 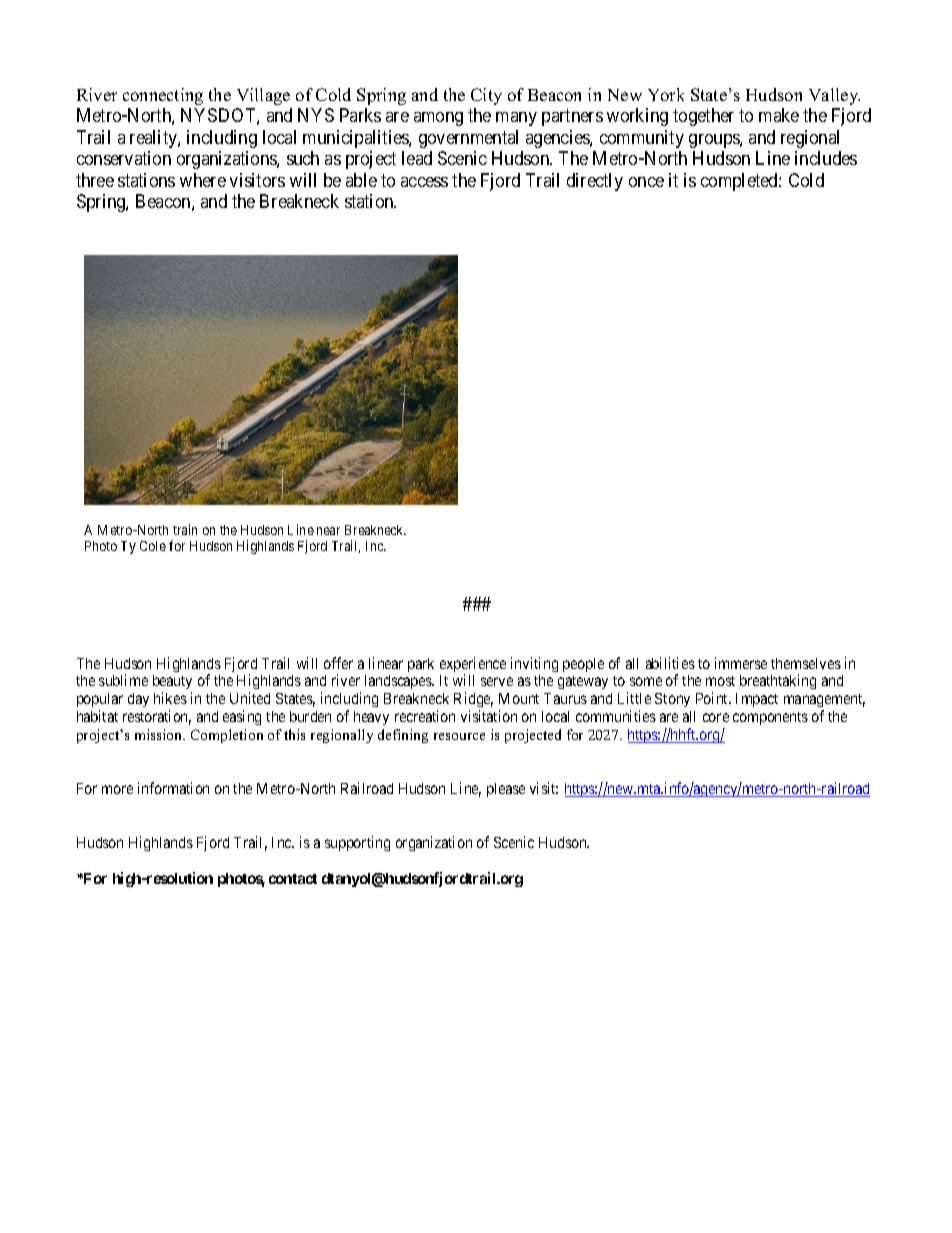 What do you see at coordinates (779, 115) in the page?
I see `make` at bounding box center [779, 115].
